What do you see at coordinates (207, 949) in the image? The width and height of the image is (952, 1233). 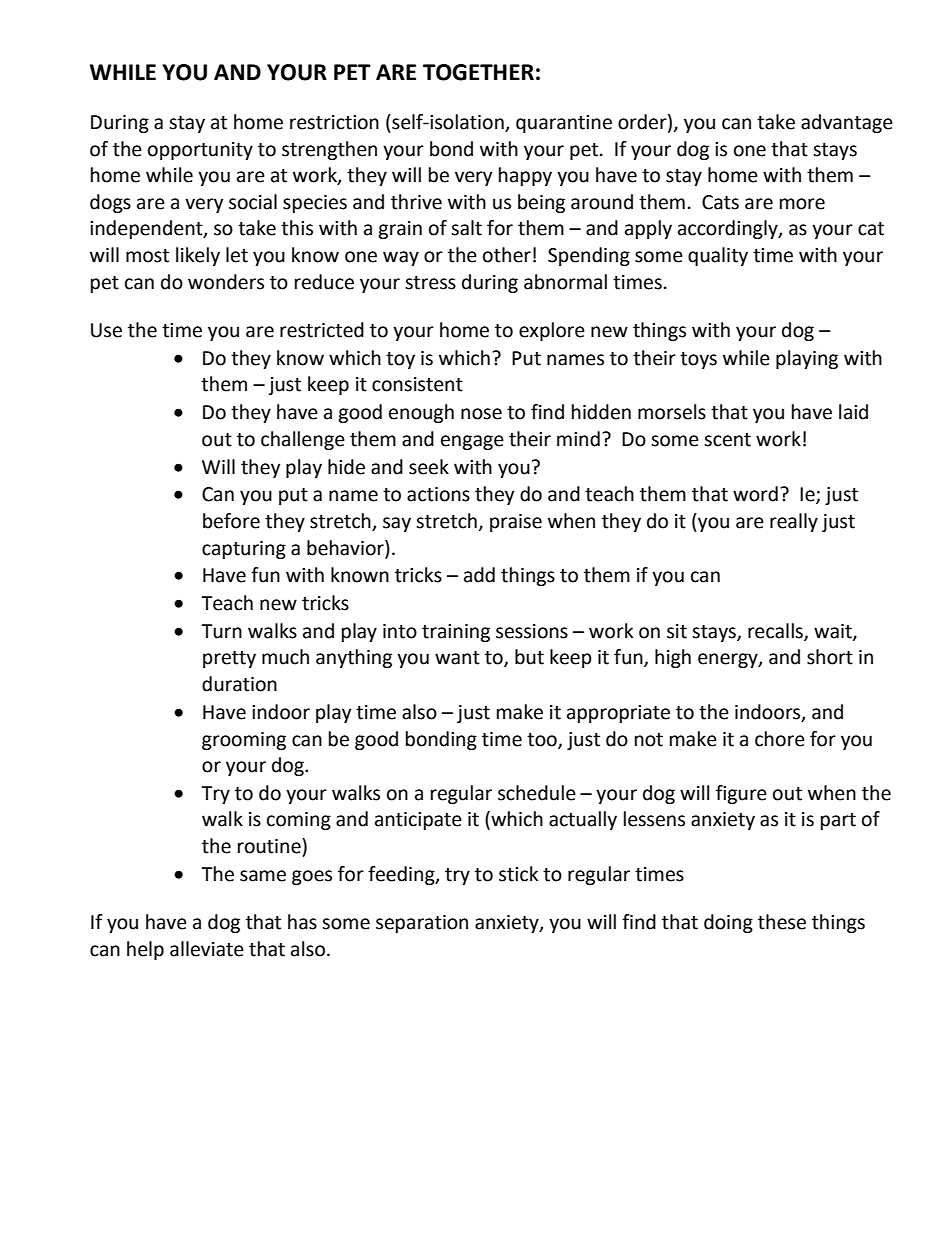 I see `alleviate` at bounding box center [207, 949].
